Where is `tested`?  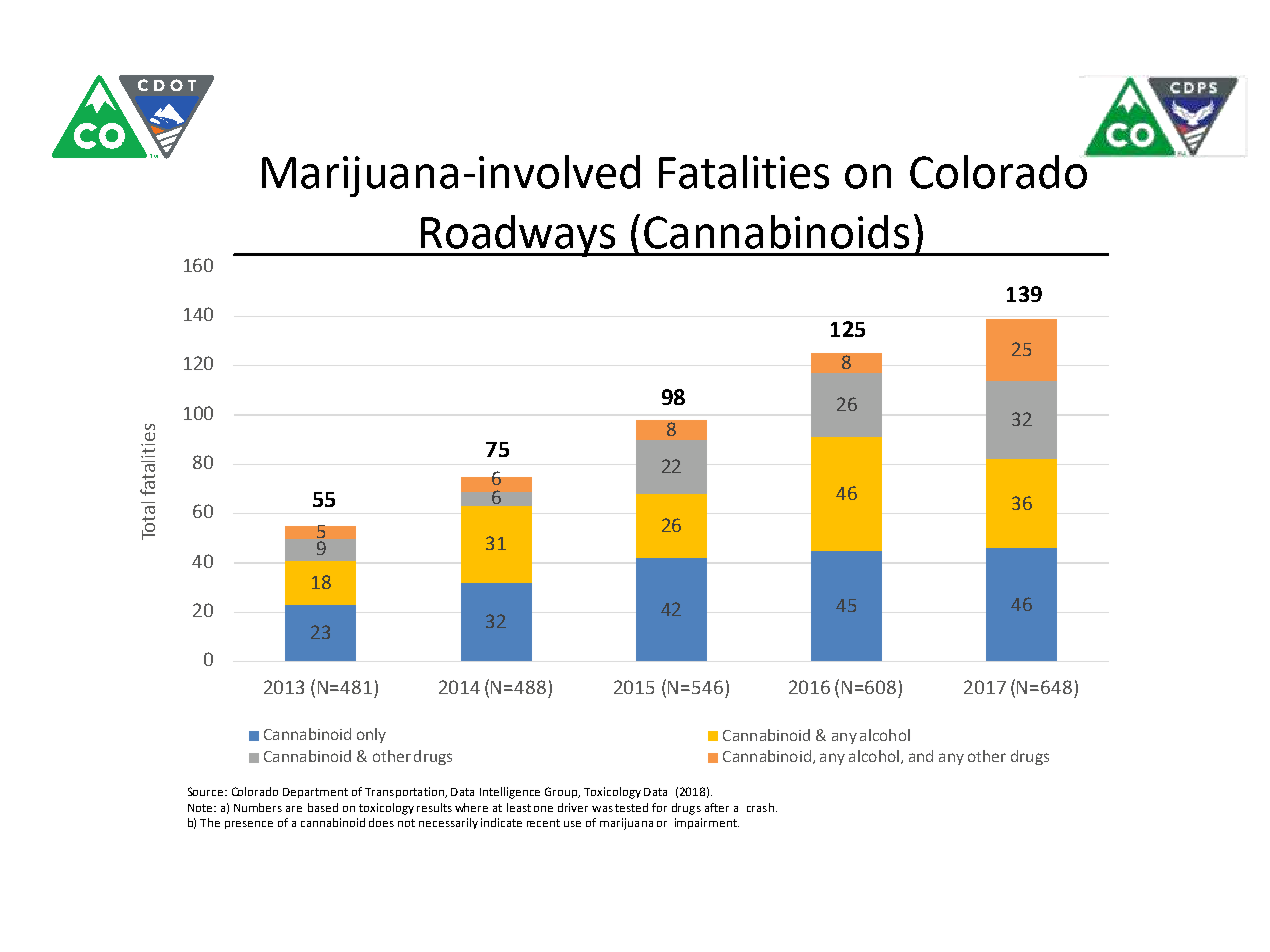
tested is located at coordinates (631, 807).
